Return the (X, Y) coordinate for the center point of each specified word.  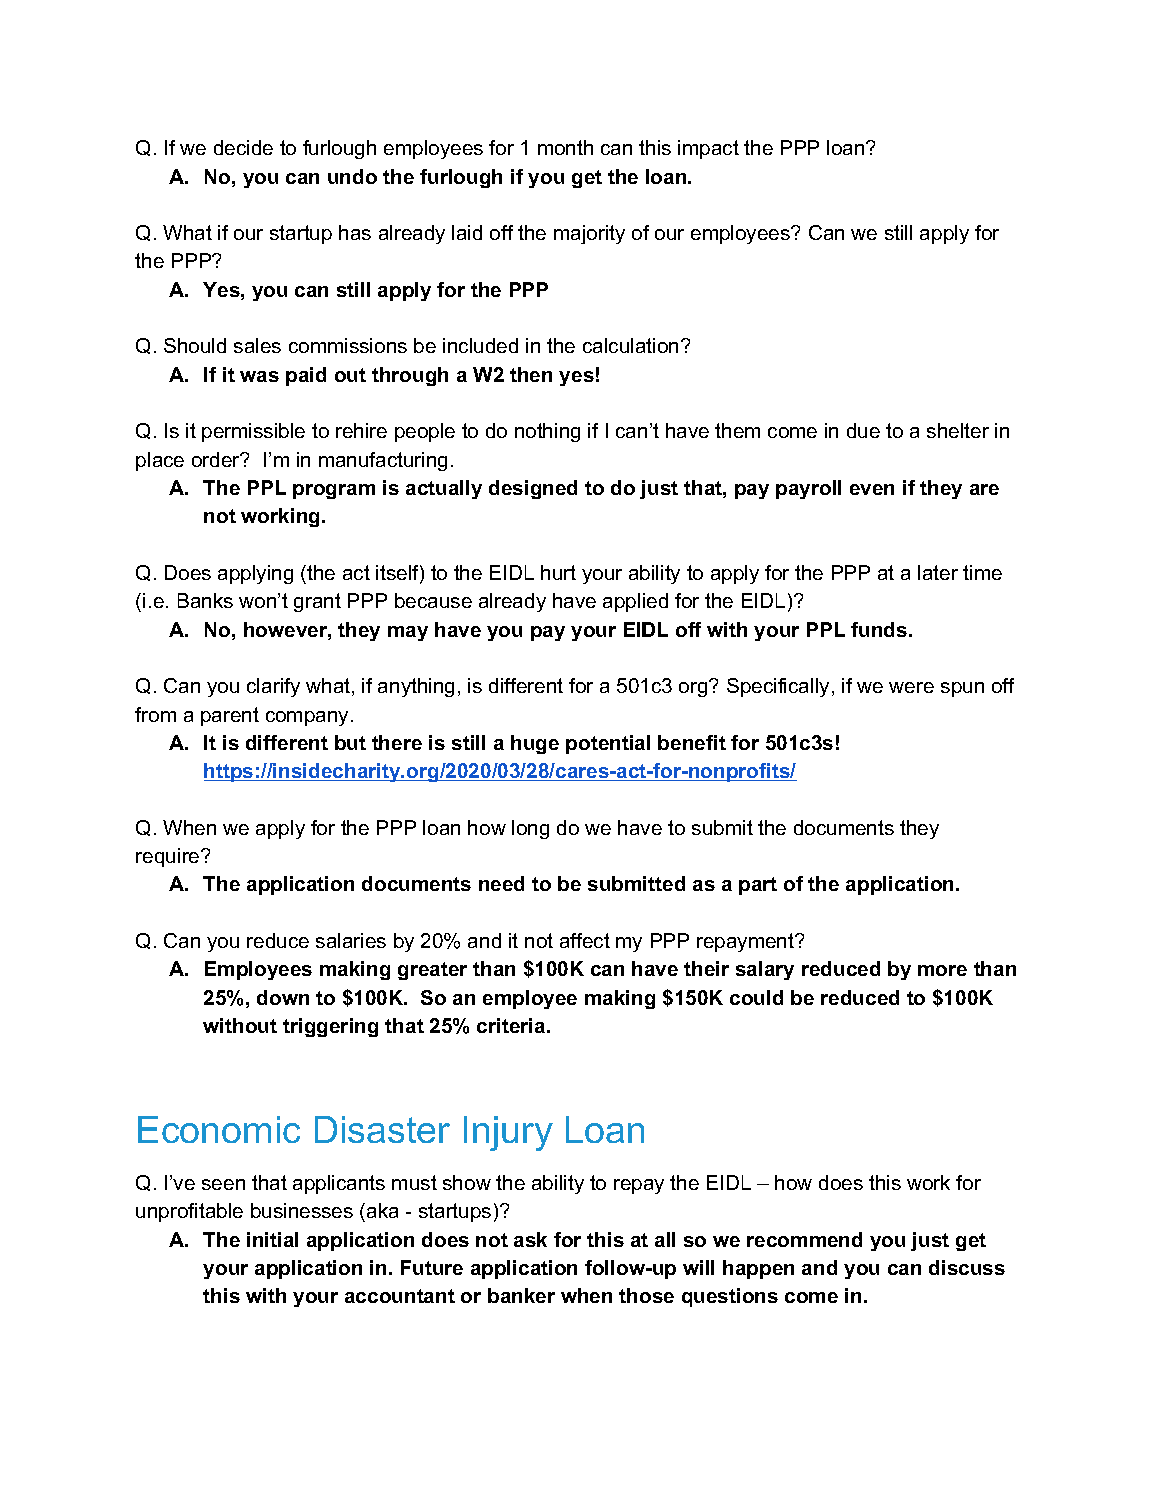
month (565, 147)
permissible (253, 432)
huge (535, 744)
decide (243, 147)
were (911, 687)
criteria (512, 1025)
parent (230, 716)
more (942, 970)
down (283, 997)
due (863, 430)
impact (708, 149)
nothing (547, 432)
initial (272, 1239)
